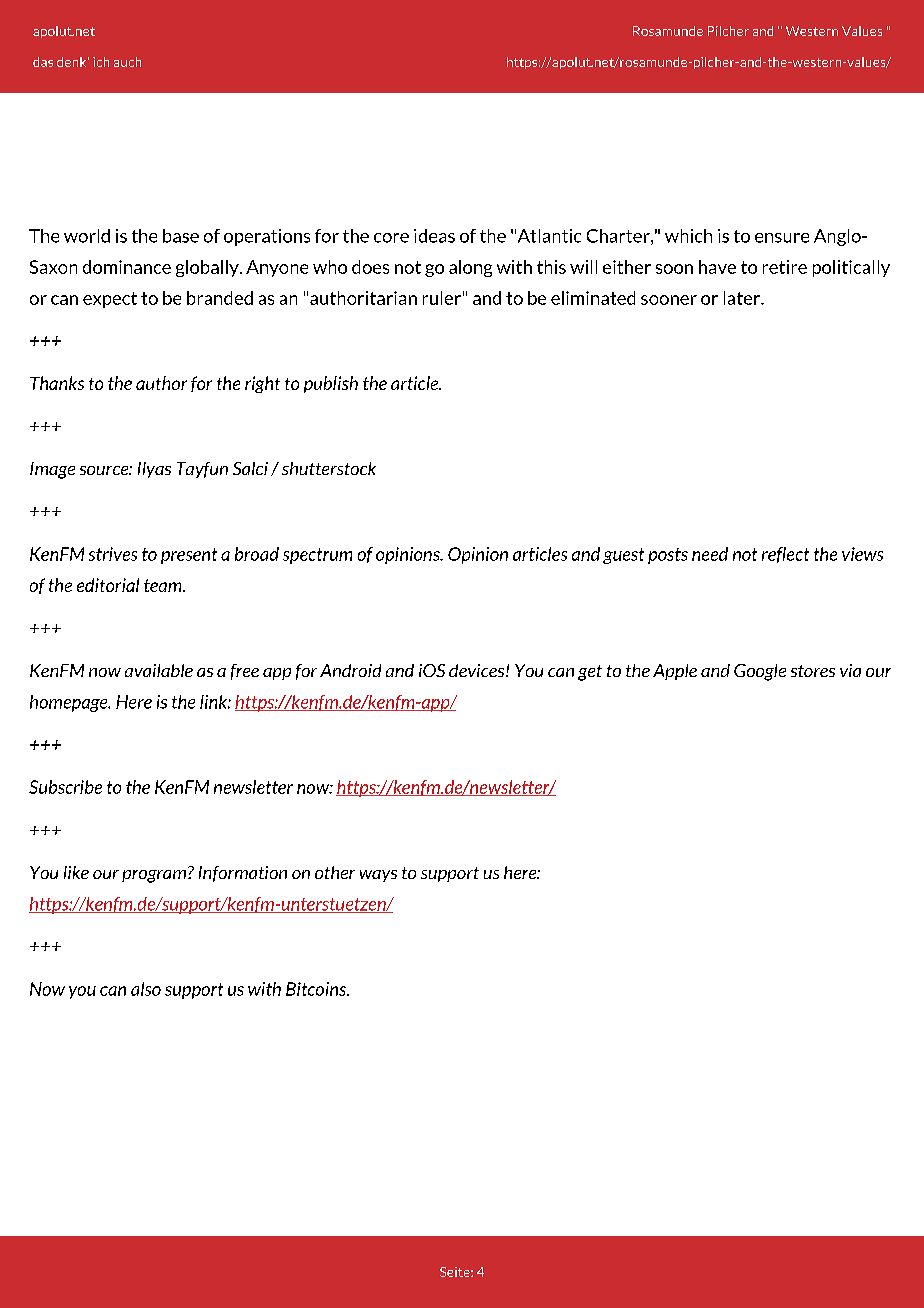  What do you see at coordinates (331, 384) in the screenshot?
I see `publish` at bounding box center [331, 384].
